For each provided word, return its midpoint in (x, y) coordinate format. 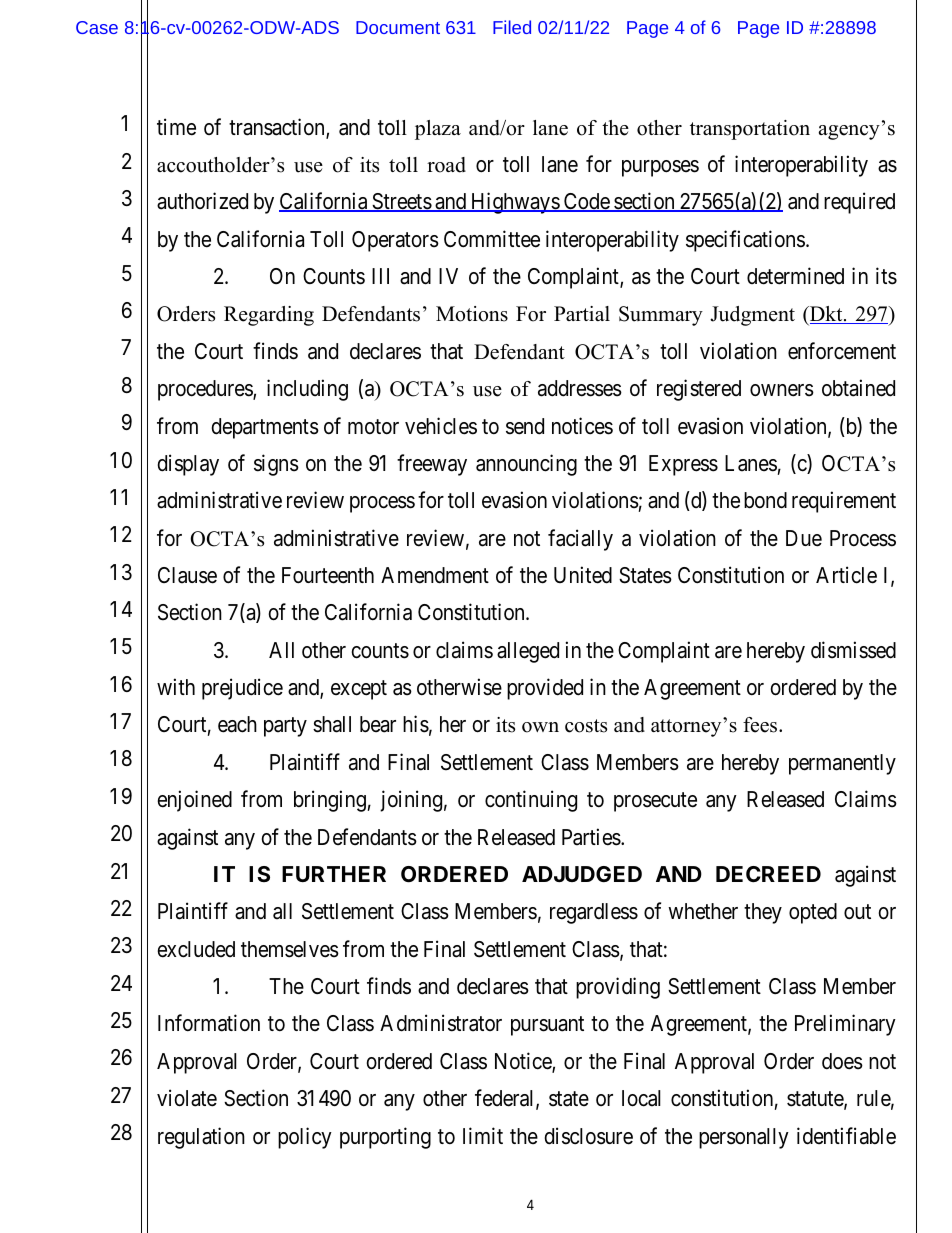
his (416, 724)
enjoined (194, 801)
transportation (750, 130)
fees (761, 725)
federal (506, 1099)
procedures (206, 390)
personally (744, 1138)
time (176, 127)
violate (187, 1098)
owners (782, 390)
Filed (512, 27)
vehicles (441, 426)
